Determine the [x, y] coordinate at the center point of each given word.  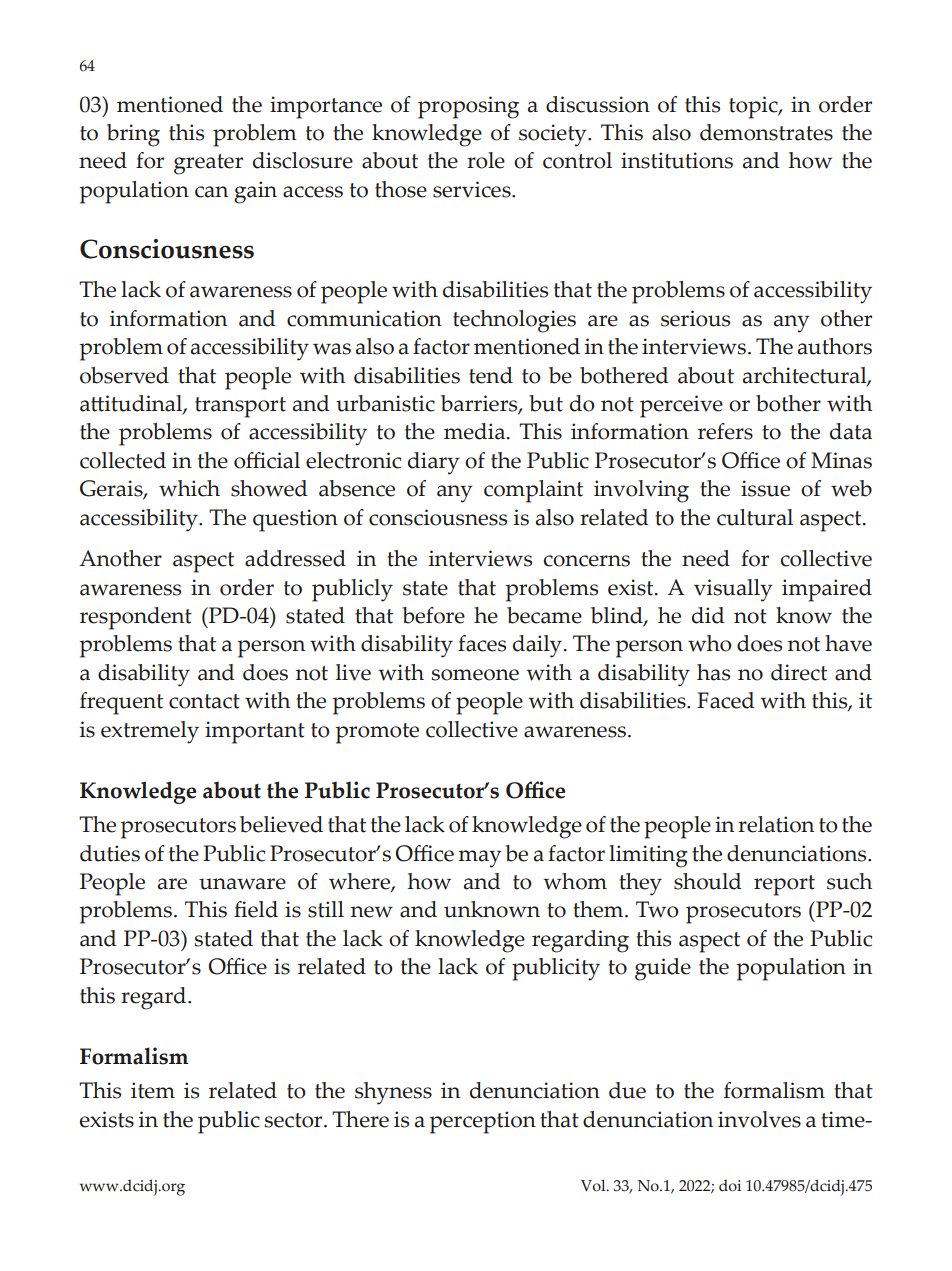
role [486, 160]
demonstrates [766, 132]
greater [208, 164]
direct [799, 672]
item [153, 1090]
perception [483, 1122]
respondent [136, 618]
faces [482, 643]
